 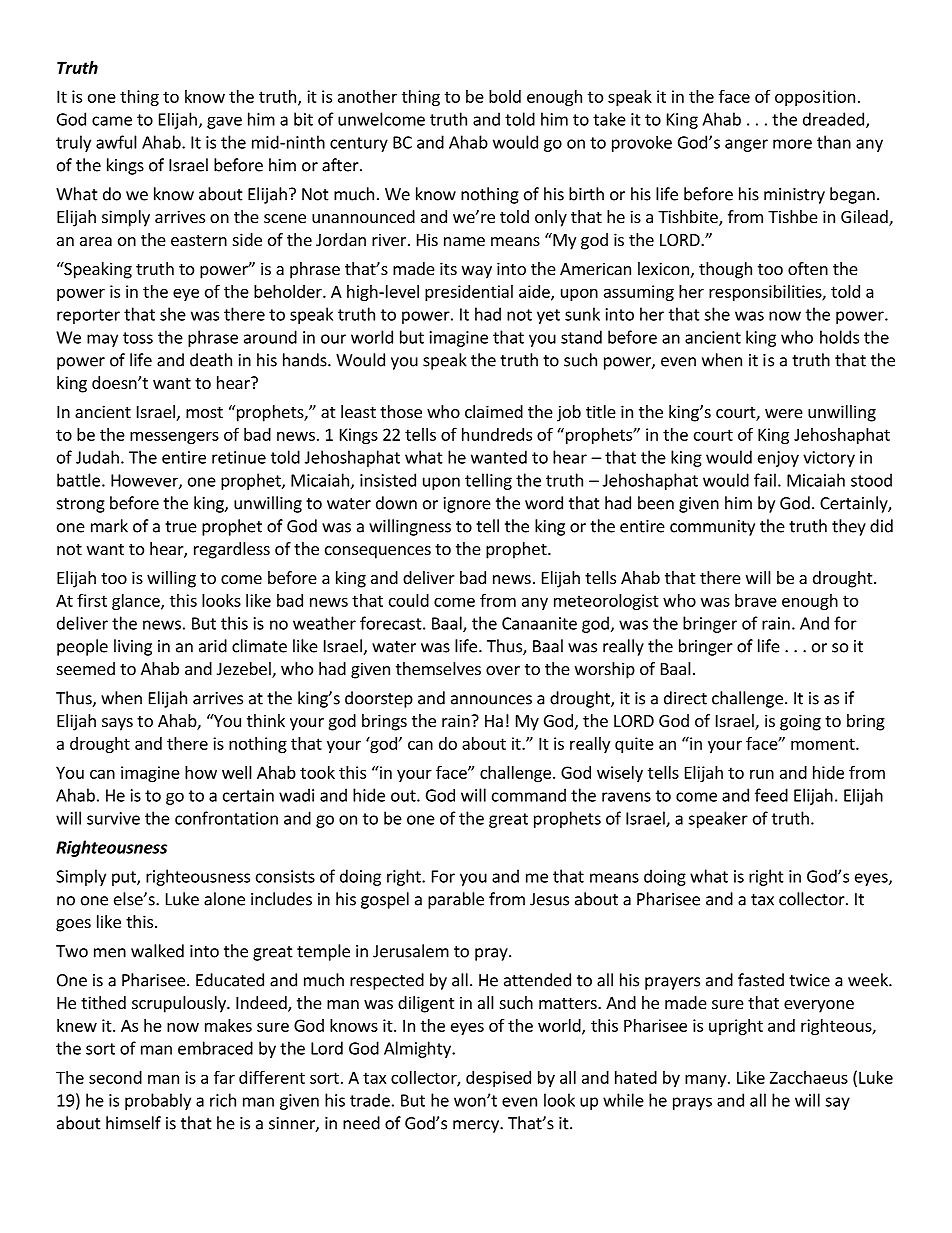 I want to click on well, so click(x=237, y=772).
